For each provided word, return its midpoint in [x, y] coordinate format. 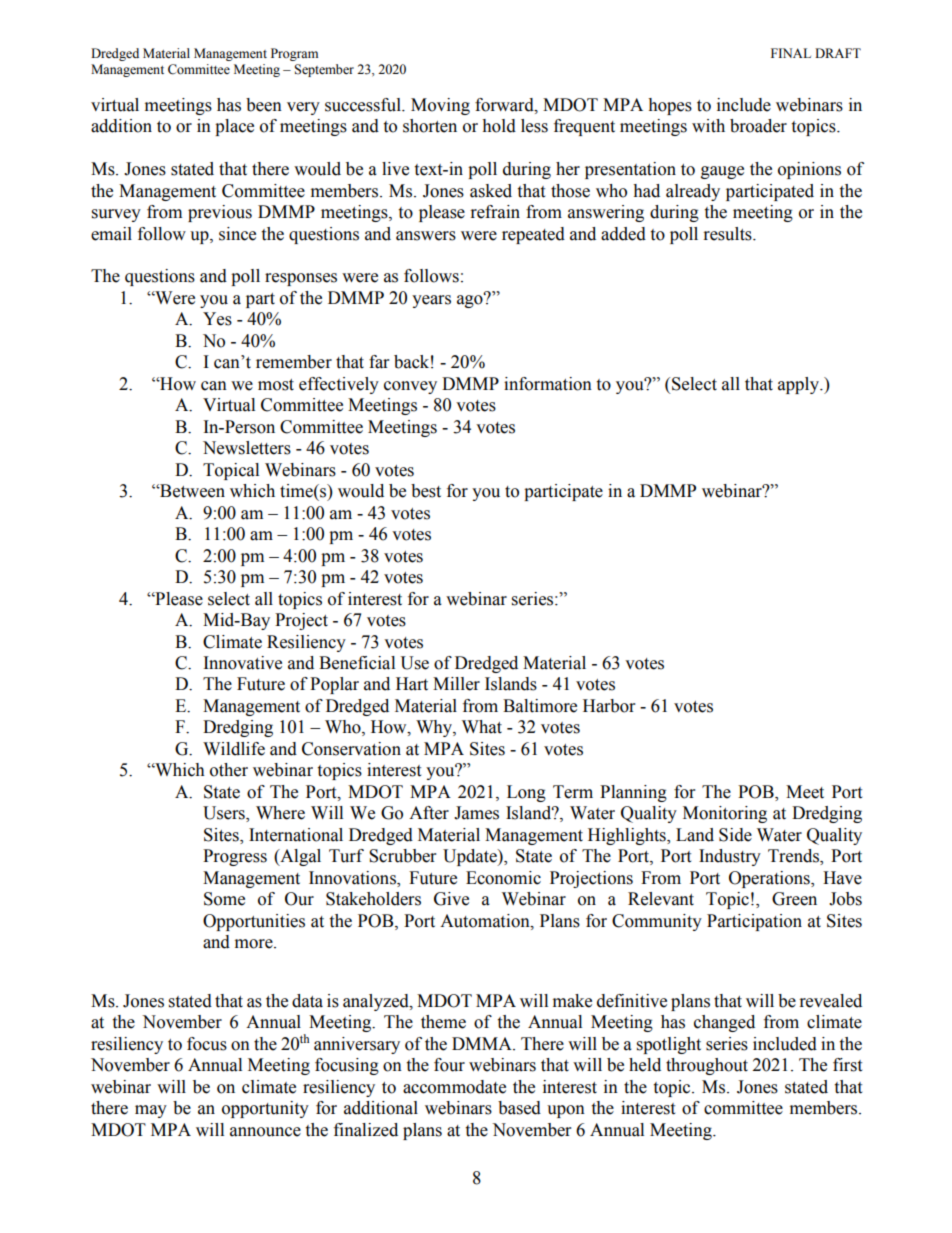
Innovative [243, 663]
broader [758, 126]
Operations [770, 879]
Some [224, 899]
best [426, 491]
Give [451, 899]
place [234, 127]
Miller [456, 684]
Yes [217, 319]
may [151, 1111]
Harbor [609, 706]
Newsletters [247, 448]
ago [471, 300]
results [729, 234]
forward [505, 105]
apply [799, 385]
